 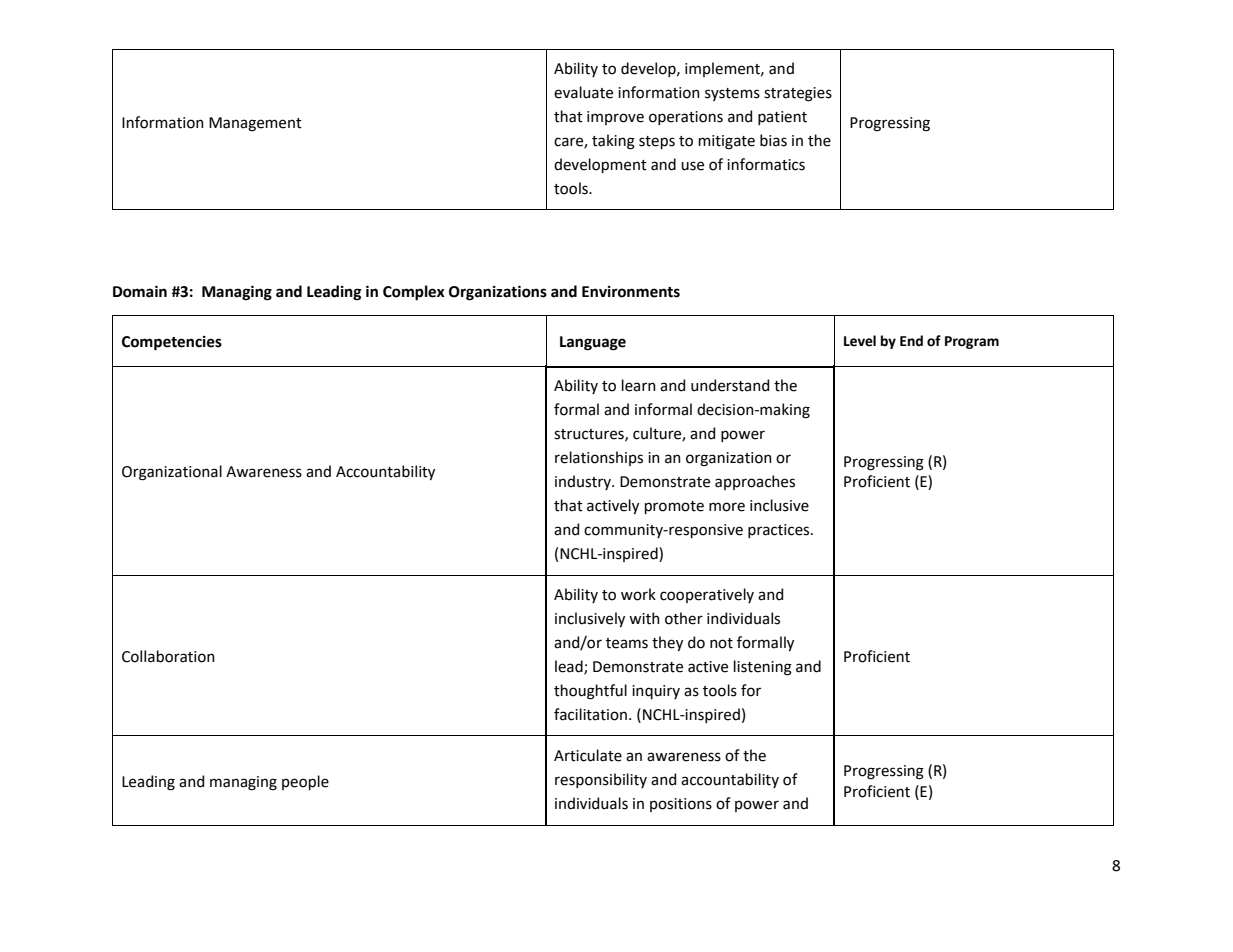 What do you see at coordinates (172, 343) in the screenshot?
I see `Competencies` at bounding box center [172, 343].
